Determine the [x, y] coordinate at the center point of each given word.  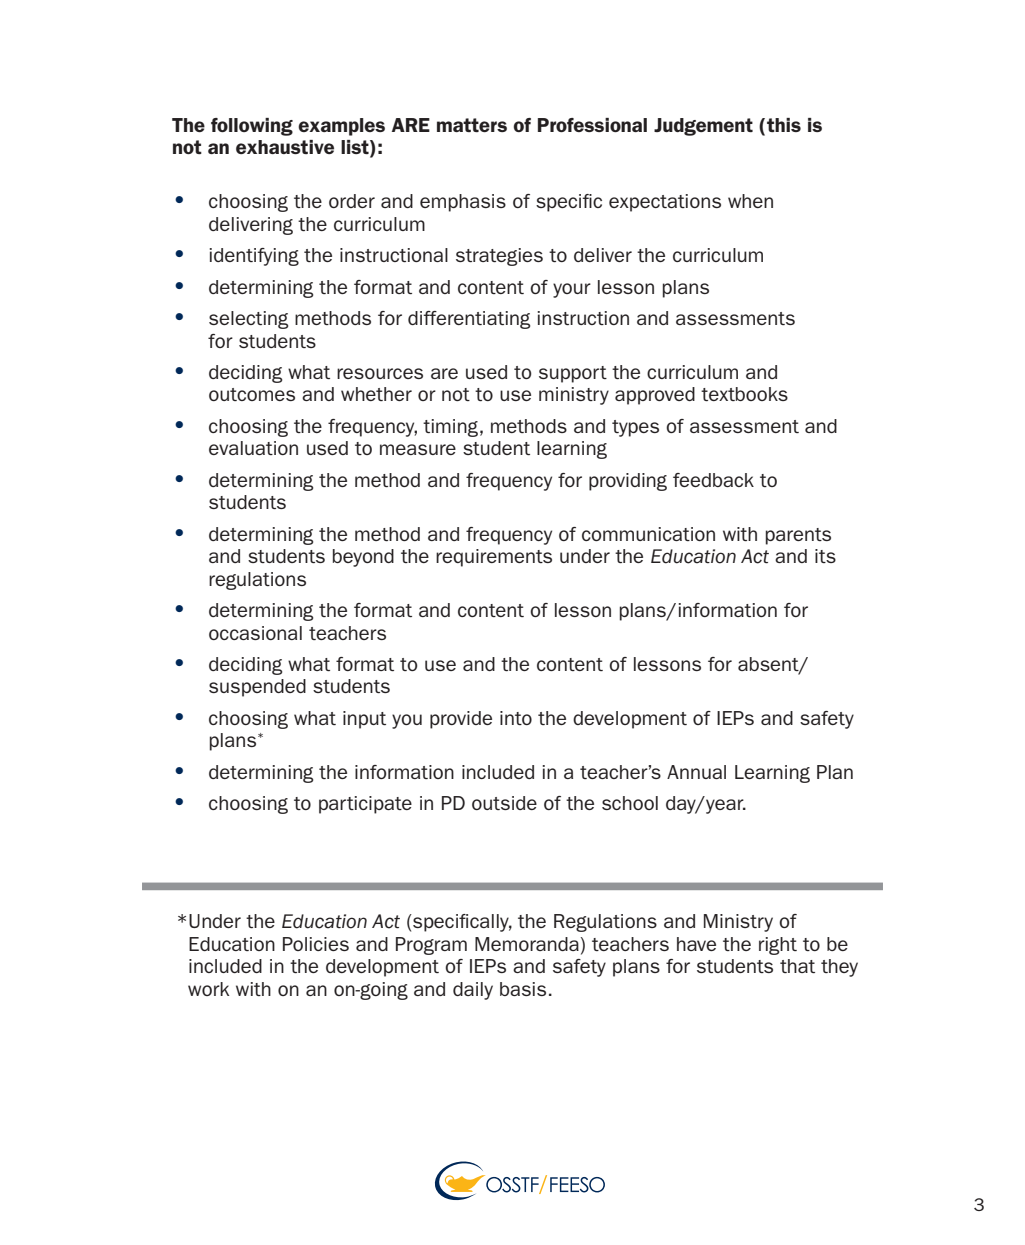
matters [472, 125]
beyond [363, 558]
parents [798, 536]
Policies [316, 944]
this [784, 125]
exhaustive [285, 147]
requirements [494, 558]
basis [523, 989]
